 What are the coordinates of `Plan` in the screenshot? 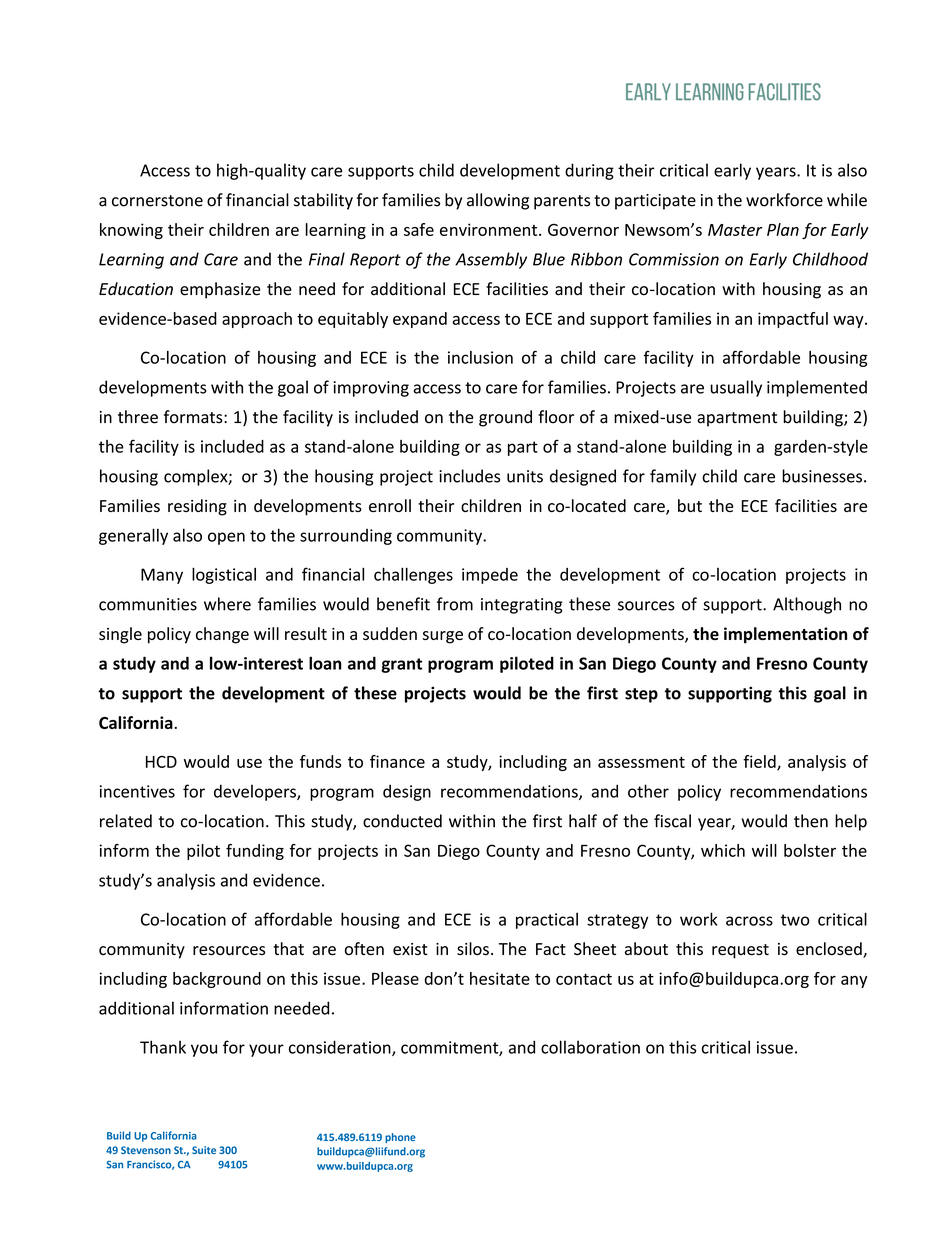 It's located at (783, 229).
